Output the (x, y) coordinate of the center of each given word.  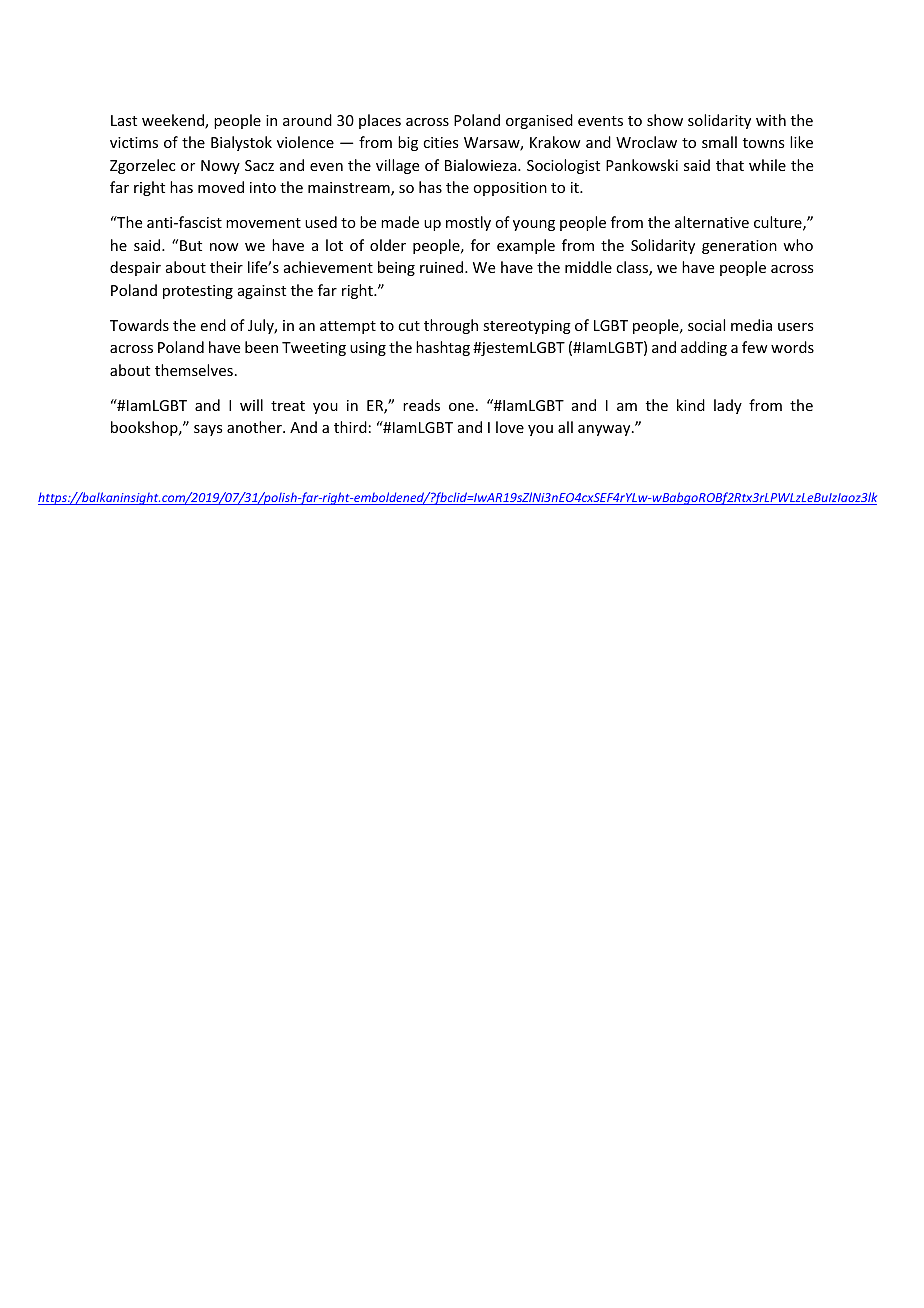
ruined (443, 267)
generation (739, 247)
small (719, 142)
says (208, 430)
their (226, 267)
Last (124, 120)
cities (440, 142)
